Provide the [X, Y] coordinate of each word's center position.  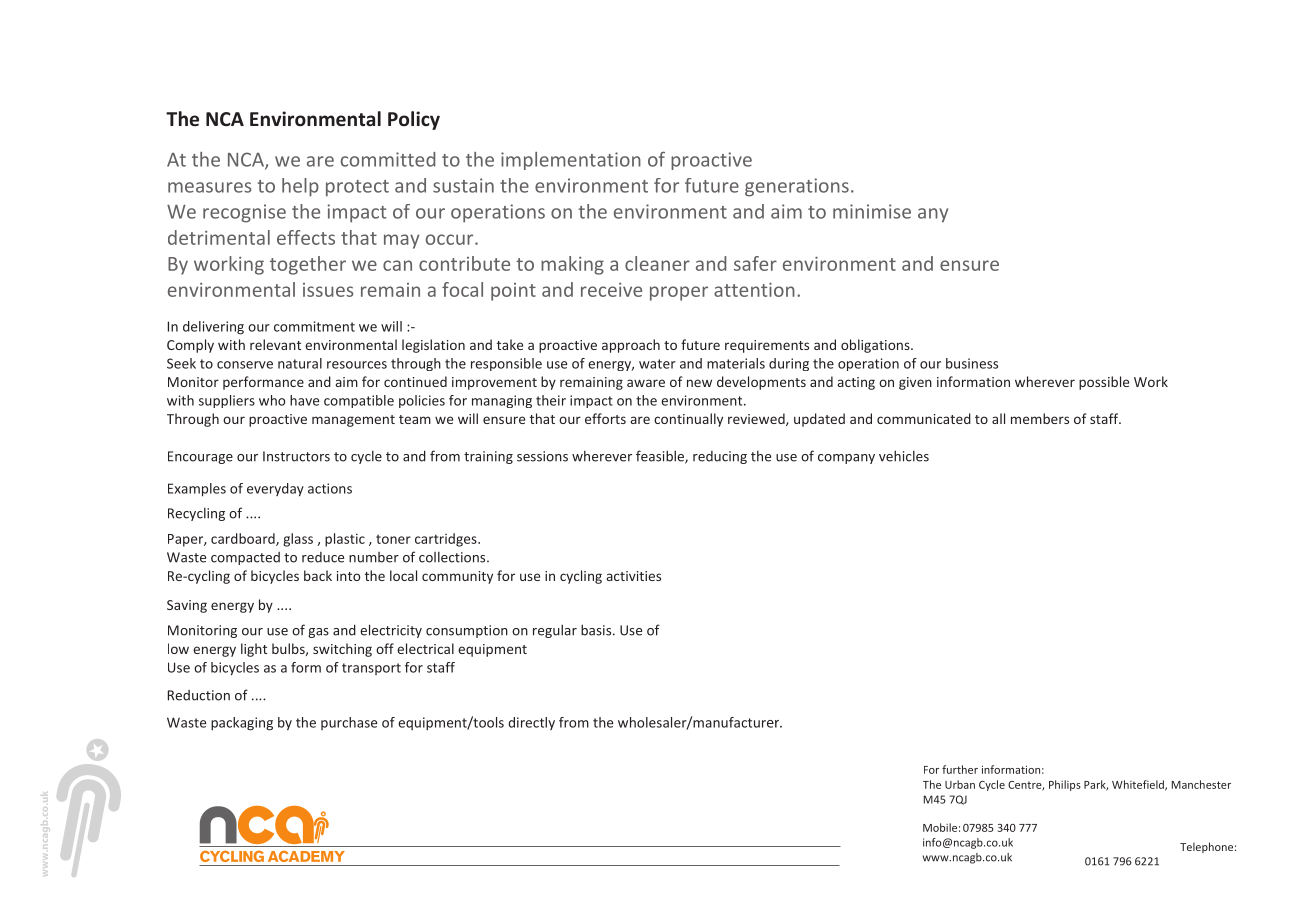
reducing [720, 457]
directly [532, 723]
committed [388, 159]
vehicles [904, 456]
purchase [349, 723]
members [1040, 418]
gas [318, 633]
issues [328, 290]
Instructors [296, 456]
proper [679, 293]
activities [633, 576]
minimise [872, 211]
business [972, 363]
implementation [571, 161]
